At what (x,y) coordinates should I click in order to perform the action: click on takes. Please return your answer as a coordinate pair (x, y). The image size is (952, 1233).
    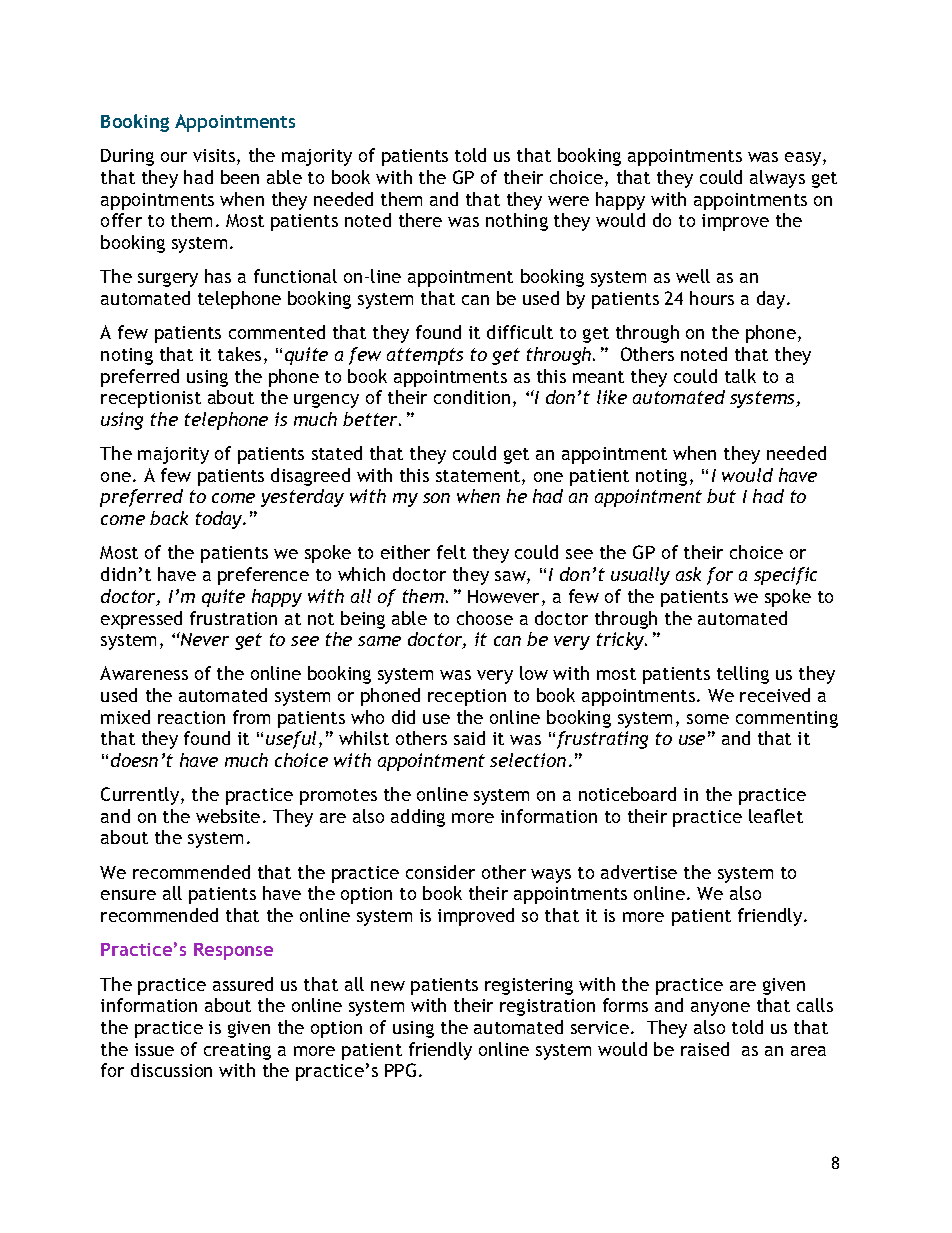
    Looking at the image, I should click on (239, 354).
